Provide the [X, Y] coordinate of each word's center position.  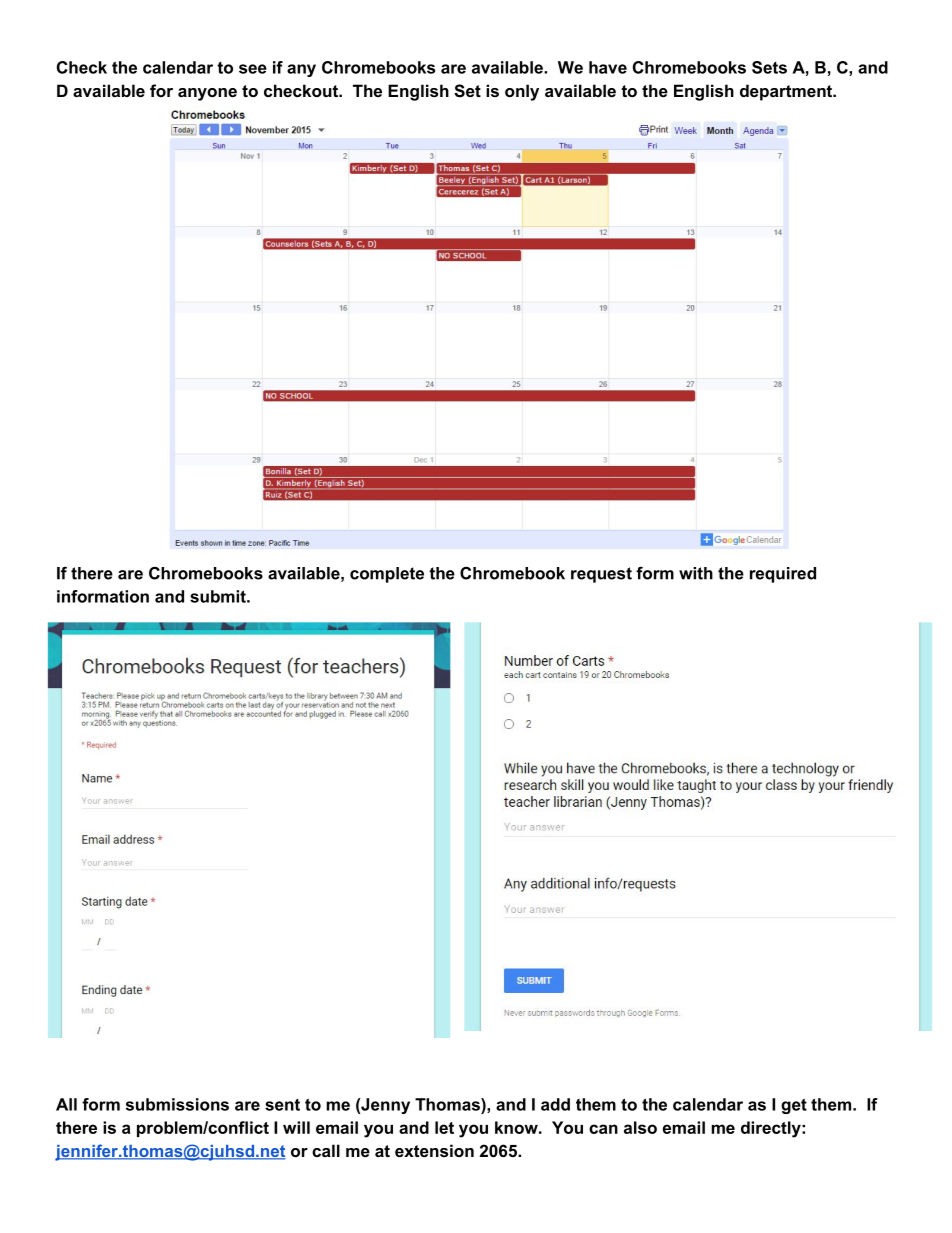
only [522, 92]
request [601, 575]
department [787, 92]
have [608, 67]
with [696, 573]
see [253, 69]
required [783, 575]
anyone [207, 94]
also [640, 1127]
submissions [177, 1104]
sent [282, 1105]
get [794, 1106]
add [555, 1104]
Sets [769, 67]
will [296, 1127]
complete [387, 575]
